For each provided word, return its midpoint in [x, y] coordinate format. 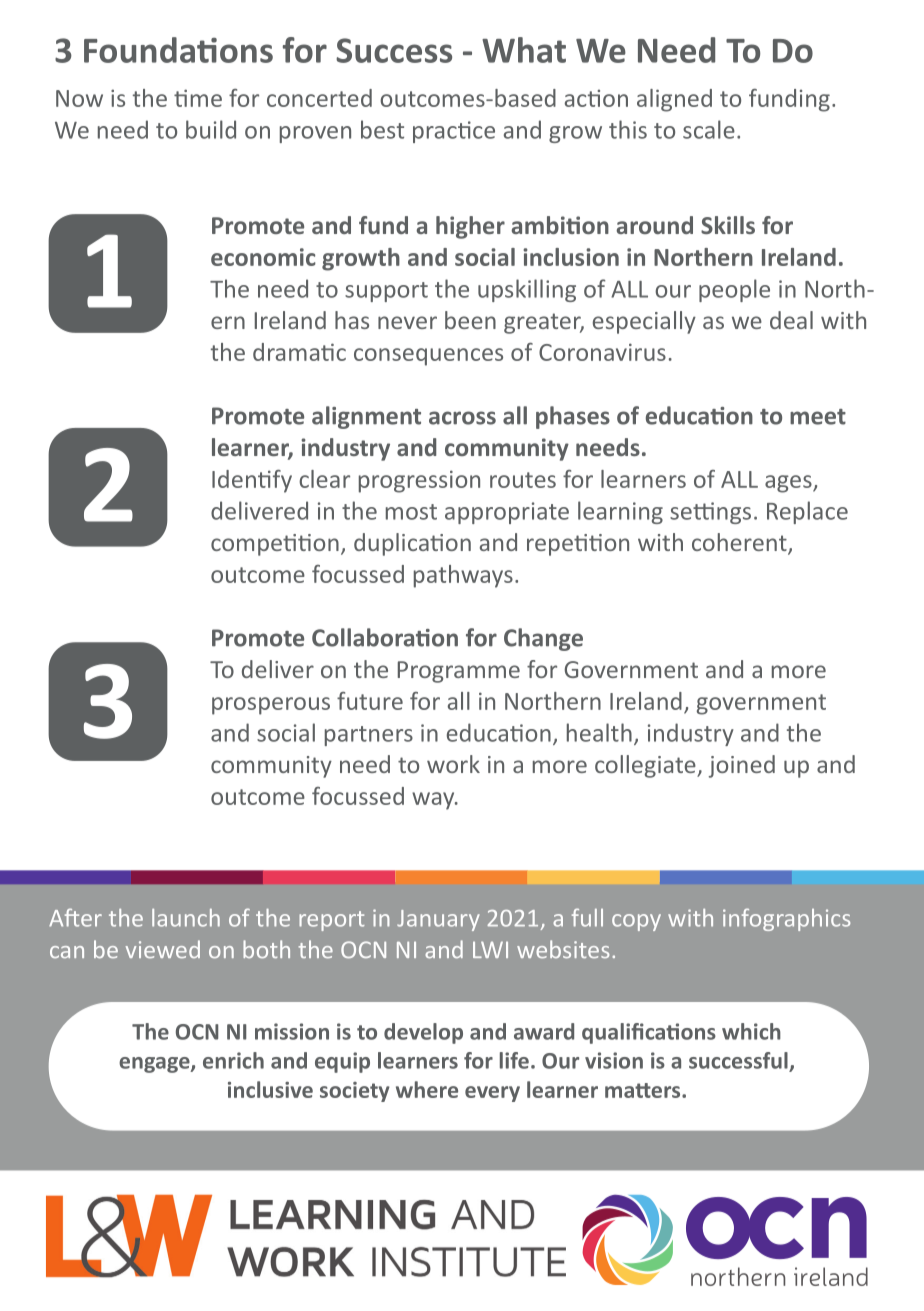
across [462, 418]
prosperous [271, 706]
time [198, 98]
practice [454, 132]
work [453, 764]
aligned [674, 100]
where [427, 1089]
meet [818, 417]
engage [155, 1065]
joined [742, 766]
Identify [252, 481]
